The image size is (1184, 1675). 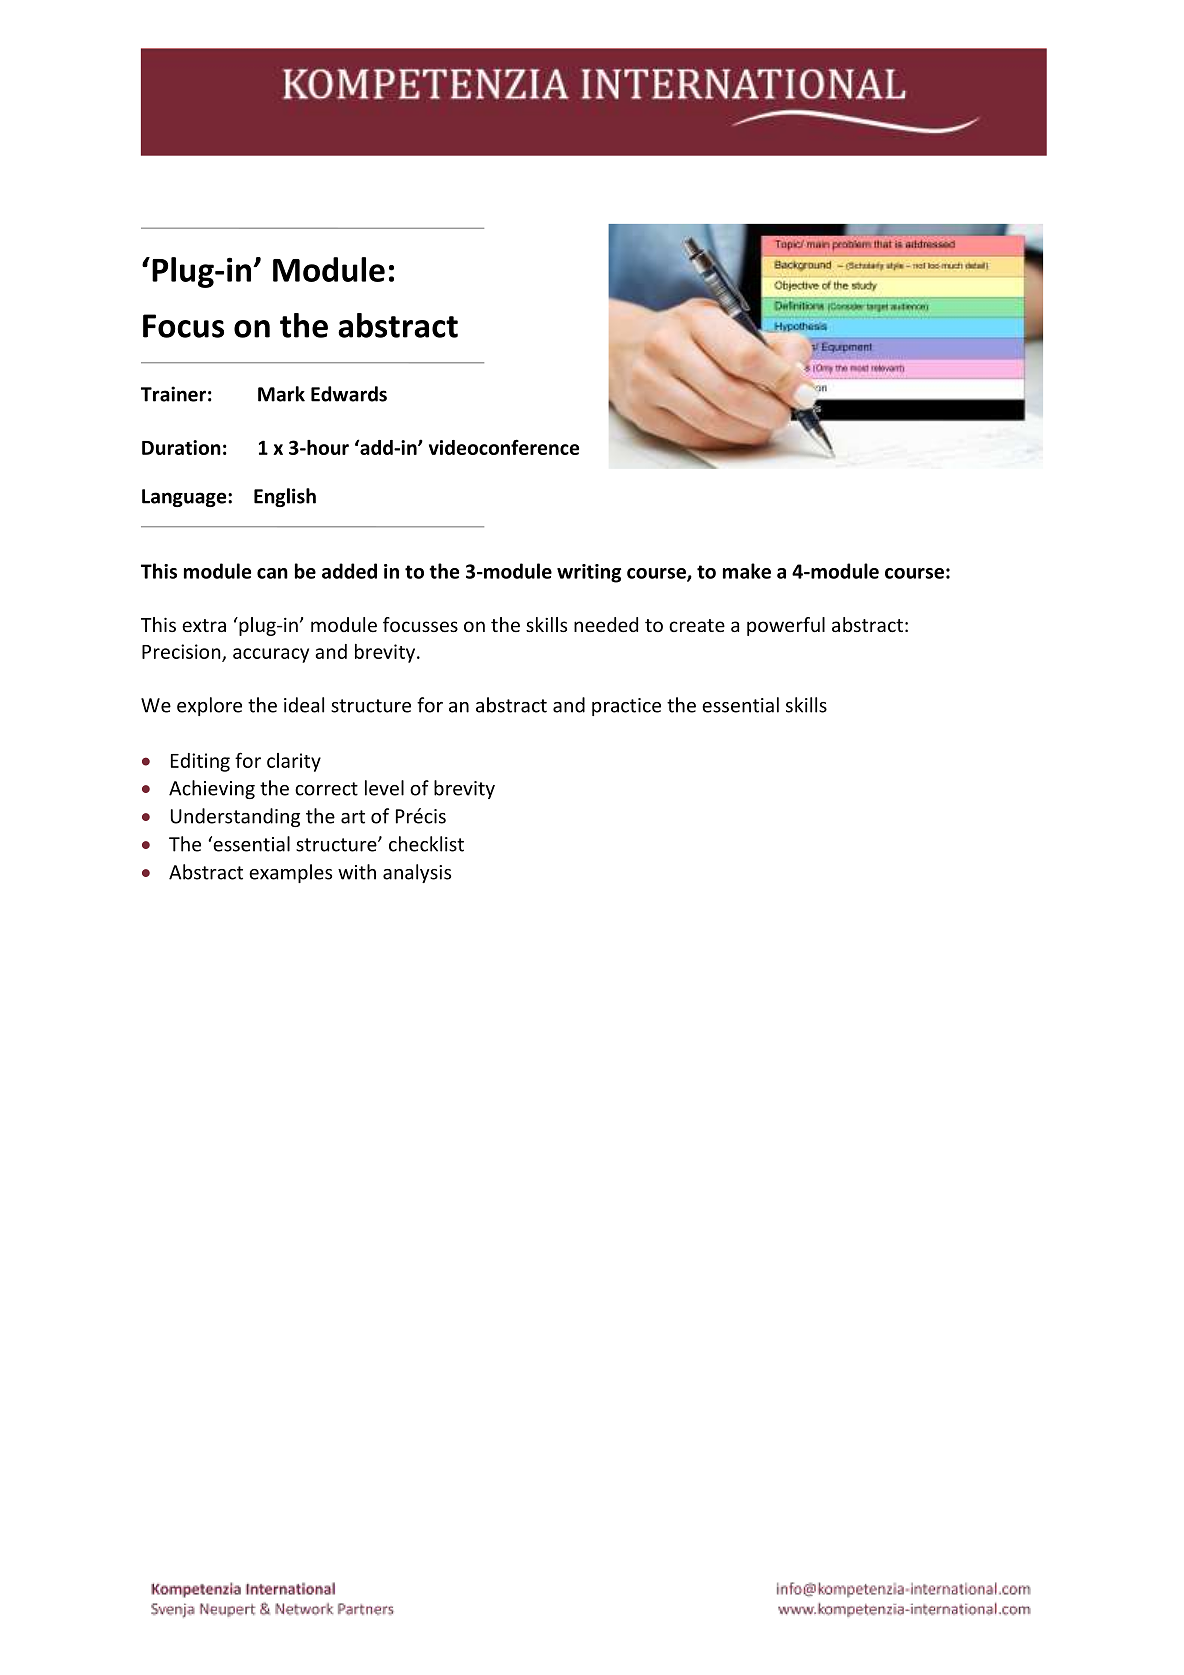 I want to click on Edwards, so click(x=349, y=394).
